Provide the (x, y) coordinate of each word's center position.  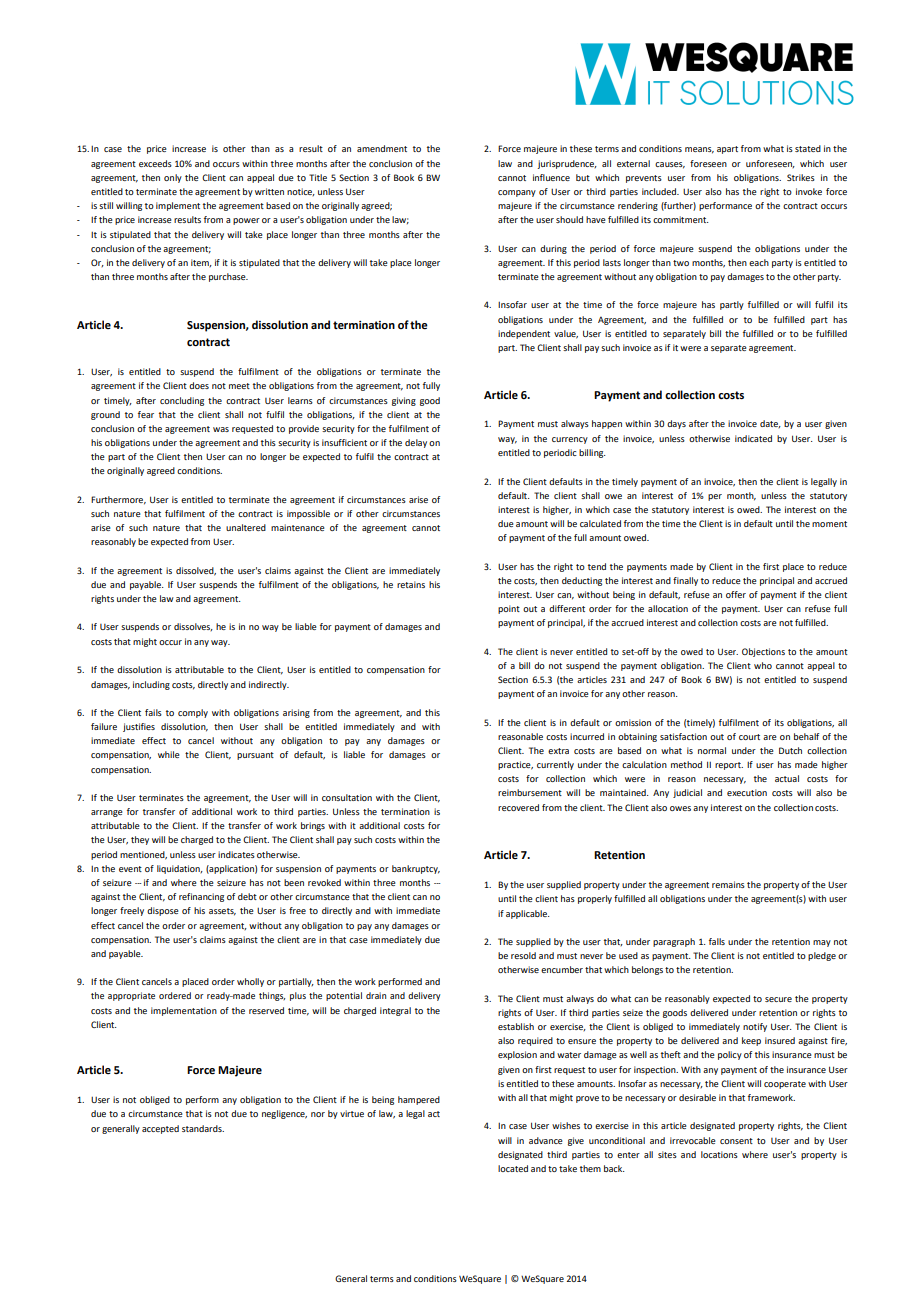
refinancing (201, 897)
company (517, 193)
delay (416, 443)
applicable (527, 914)
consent (736, 1141)
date (770, 424)
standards (203, 1128)
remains (728, 884)
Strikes (801, 177)
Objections (763, 652)
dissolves (193, 627)
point (509, 609)
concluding (182, 401)
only (173, 178)
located (513, 1168)
